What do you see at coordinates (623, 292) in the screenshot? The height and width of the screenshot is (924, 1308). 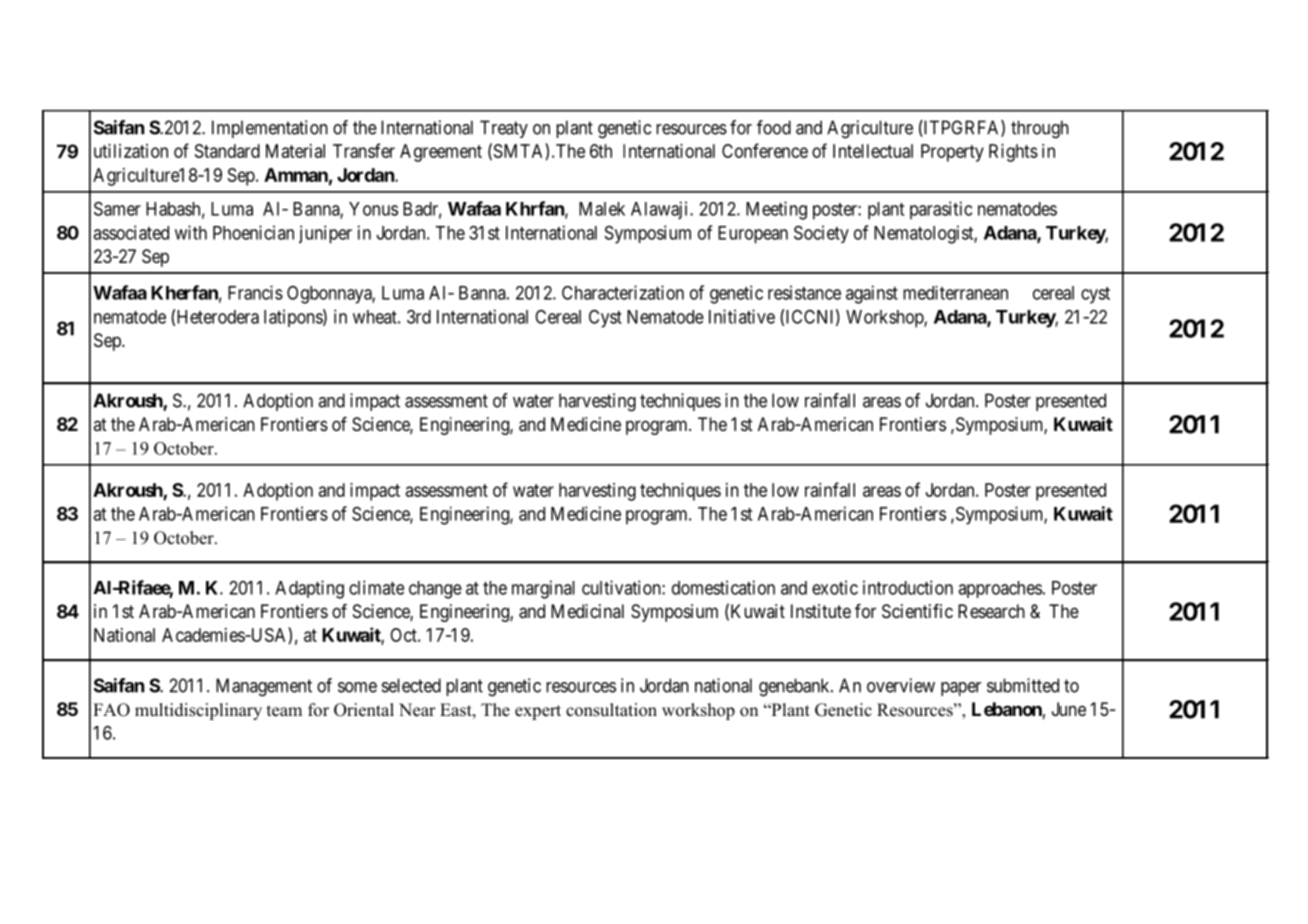 I see `Characterization` at bounding box center [623, 292].
